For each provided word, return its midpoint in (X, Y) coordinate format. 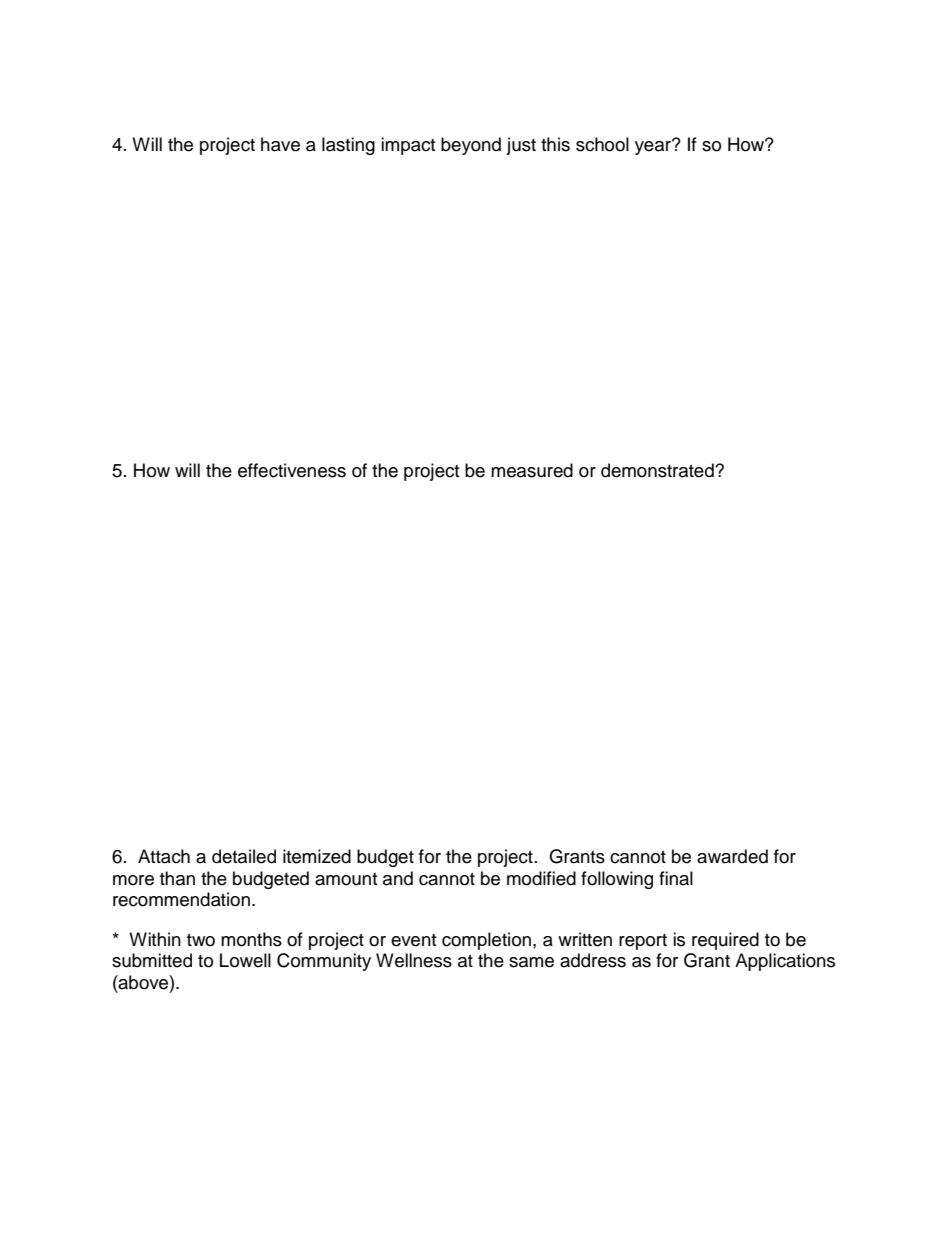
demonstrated (658, 470)
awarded (732, 856)
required (725, 941)
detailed (244, 856)
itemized (317, 856)
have (280, 144)
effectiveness (292, 470)
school (602, 144)
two (201, 940)
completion (486, 941)
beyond (471, 146)
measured (532, 470)
